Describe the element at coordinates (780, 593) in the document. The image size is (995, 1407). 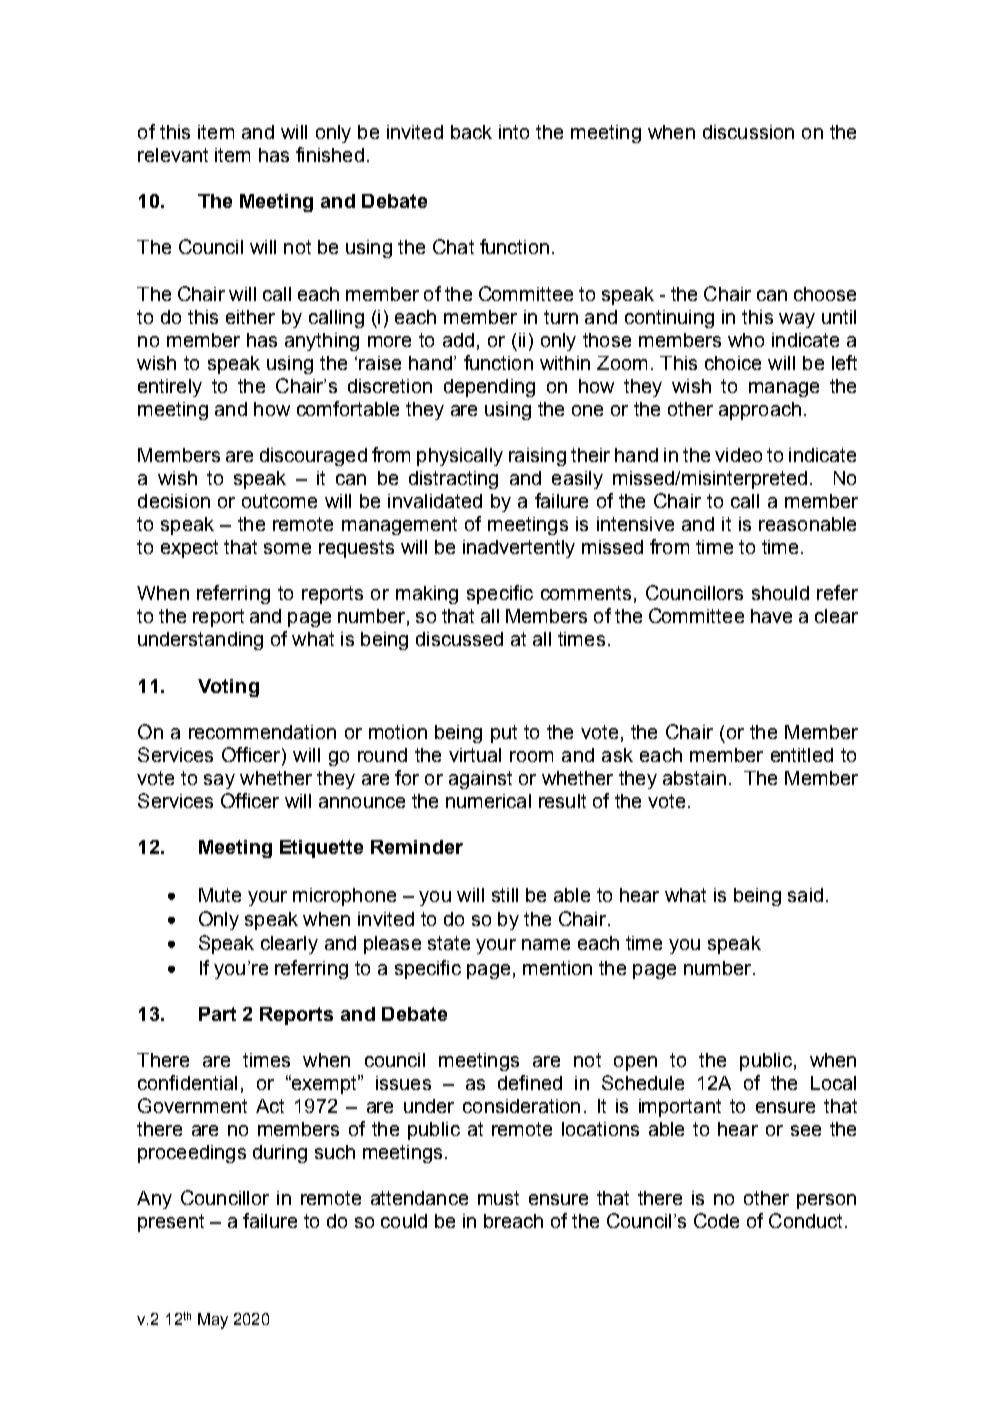
I see `should` at that location.
